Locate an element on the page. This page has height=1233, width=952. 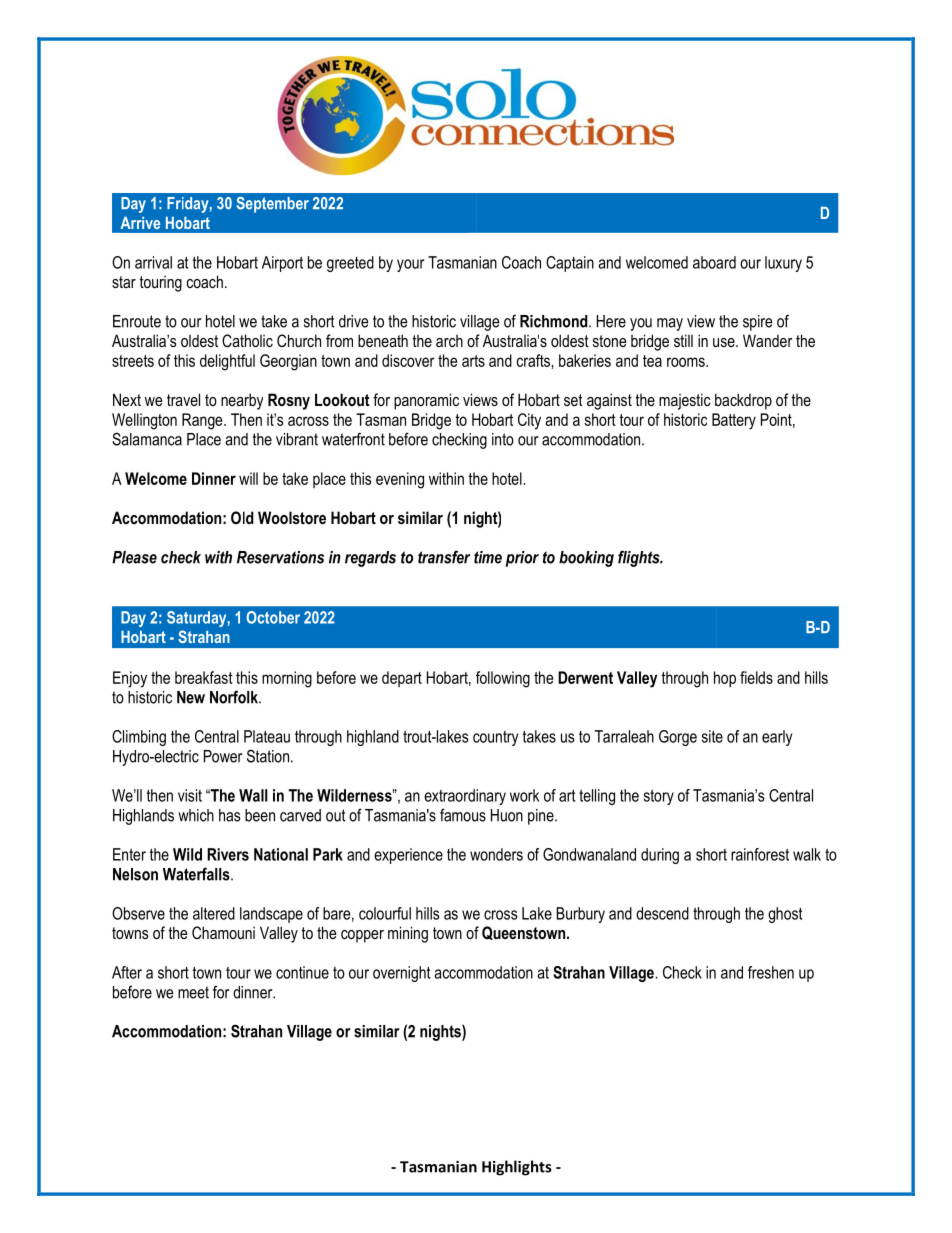
meet is located at coordinates (193, 992).
